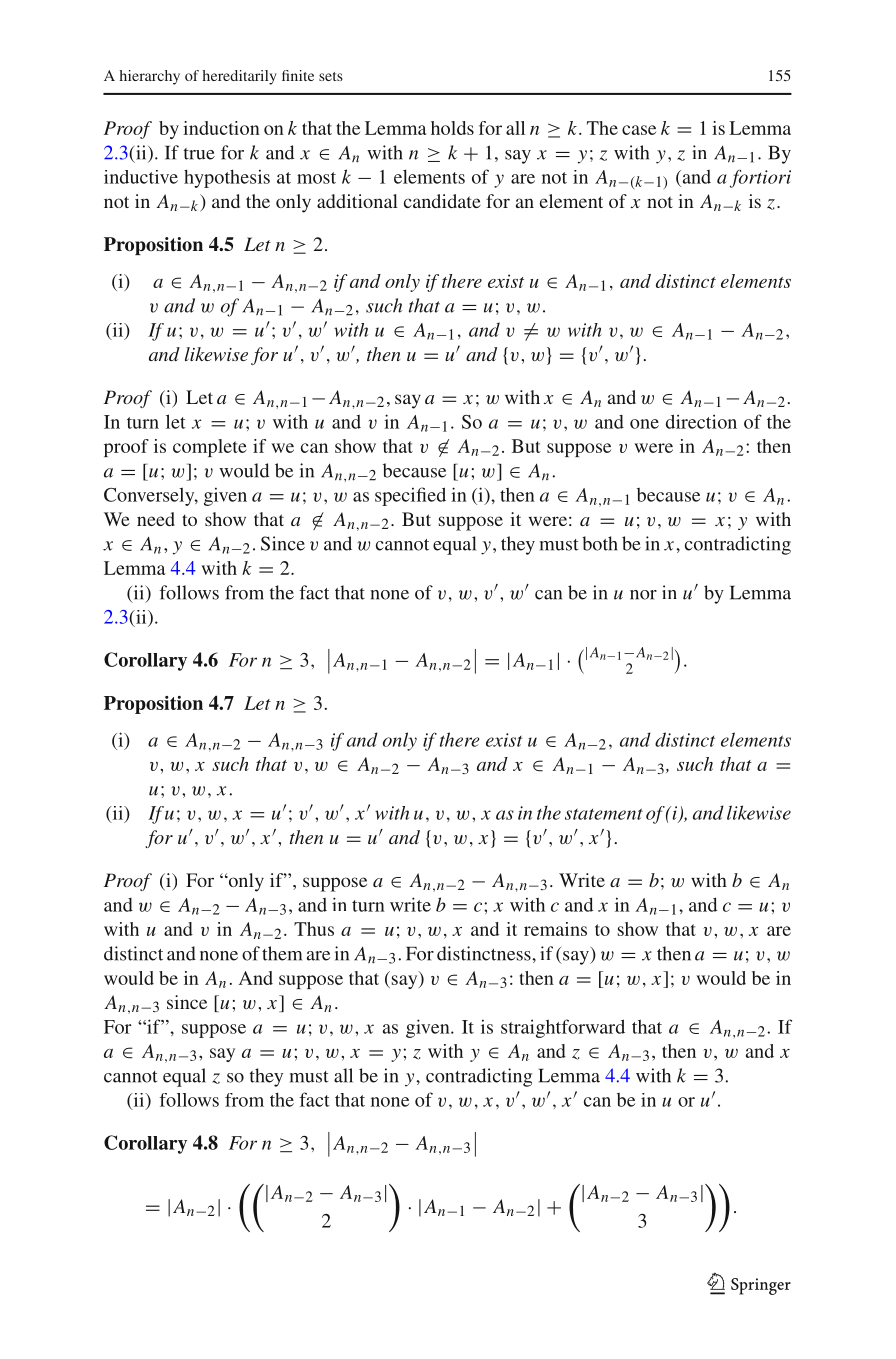 This screenshot has width=896, height=1359. Describe the element at coordinates (210, 448) in the screenshot. I see `complete` at that location.
